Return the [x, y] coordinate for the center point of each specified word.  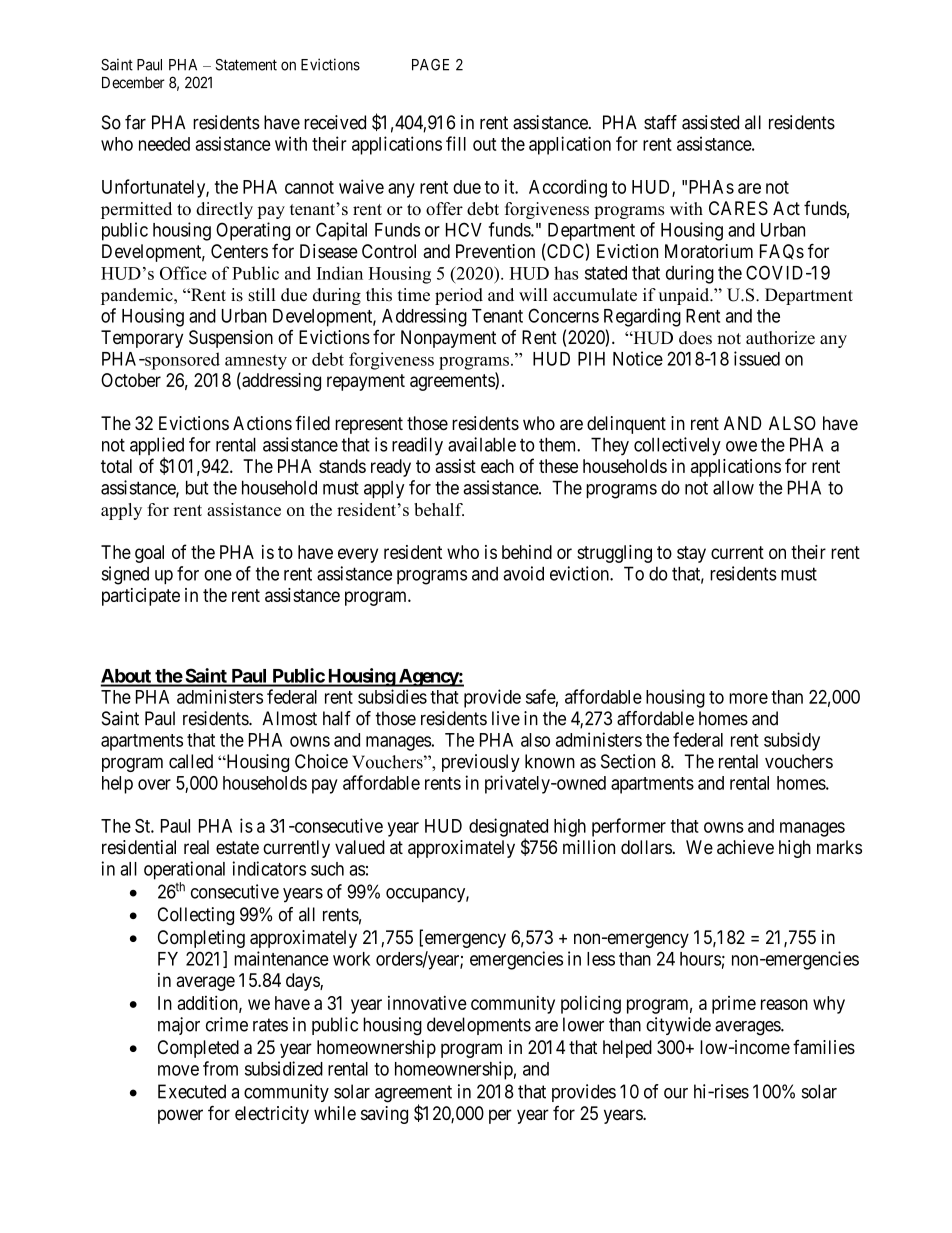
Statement [246, 65]
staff [660, 122]
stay [691, 554]
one [218, 575]
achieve [745, 847]
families [824, 1047]
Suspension [231, 339]
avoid [523, 573]
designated [508, 828]
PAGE [430, 65]
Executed [192, 1091]
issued [757, 358]
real [196, 847]
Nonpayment [448, 339]
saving [384, 1115]
